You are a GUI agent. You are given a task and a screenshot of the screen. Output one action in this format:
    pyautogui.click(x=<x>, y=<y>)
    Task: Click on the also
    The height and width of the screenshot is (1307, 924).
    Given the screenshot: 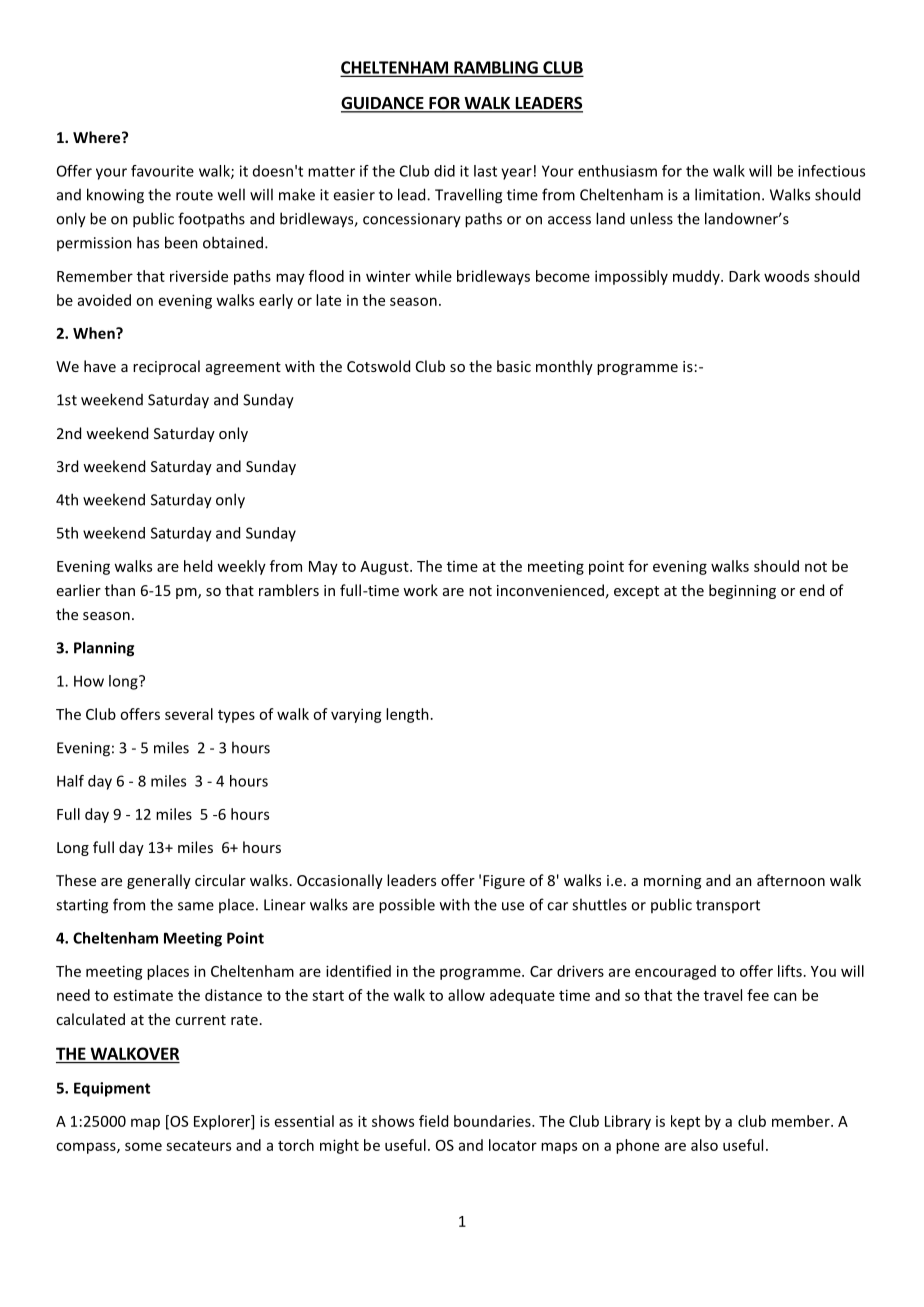 What is the action you would take?
    pyautogui.click(x=704, y=1145)
